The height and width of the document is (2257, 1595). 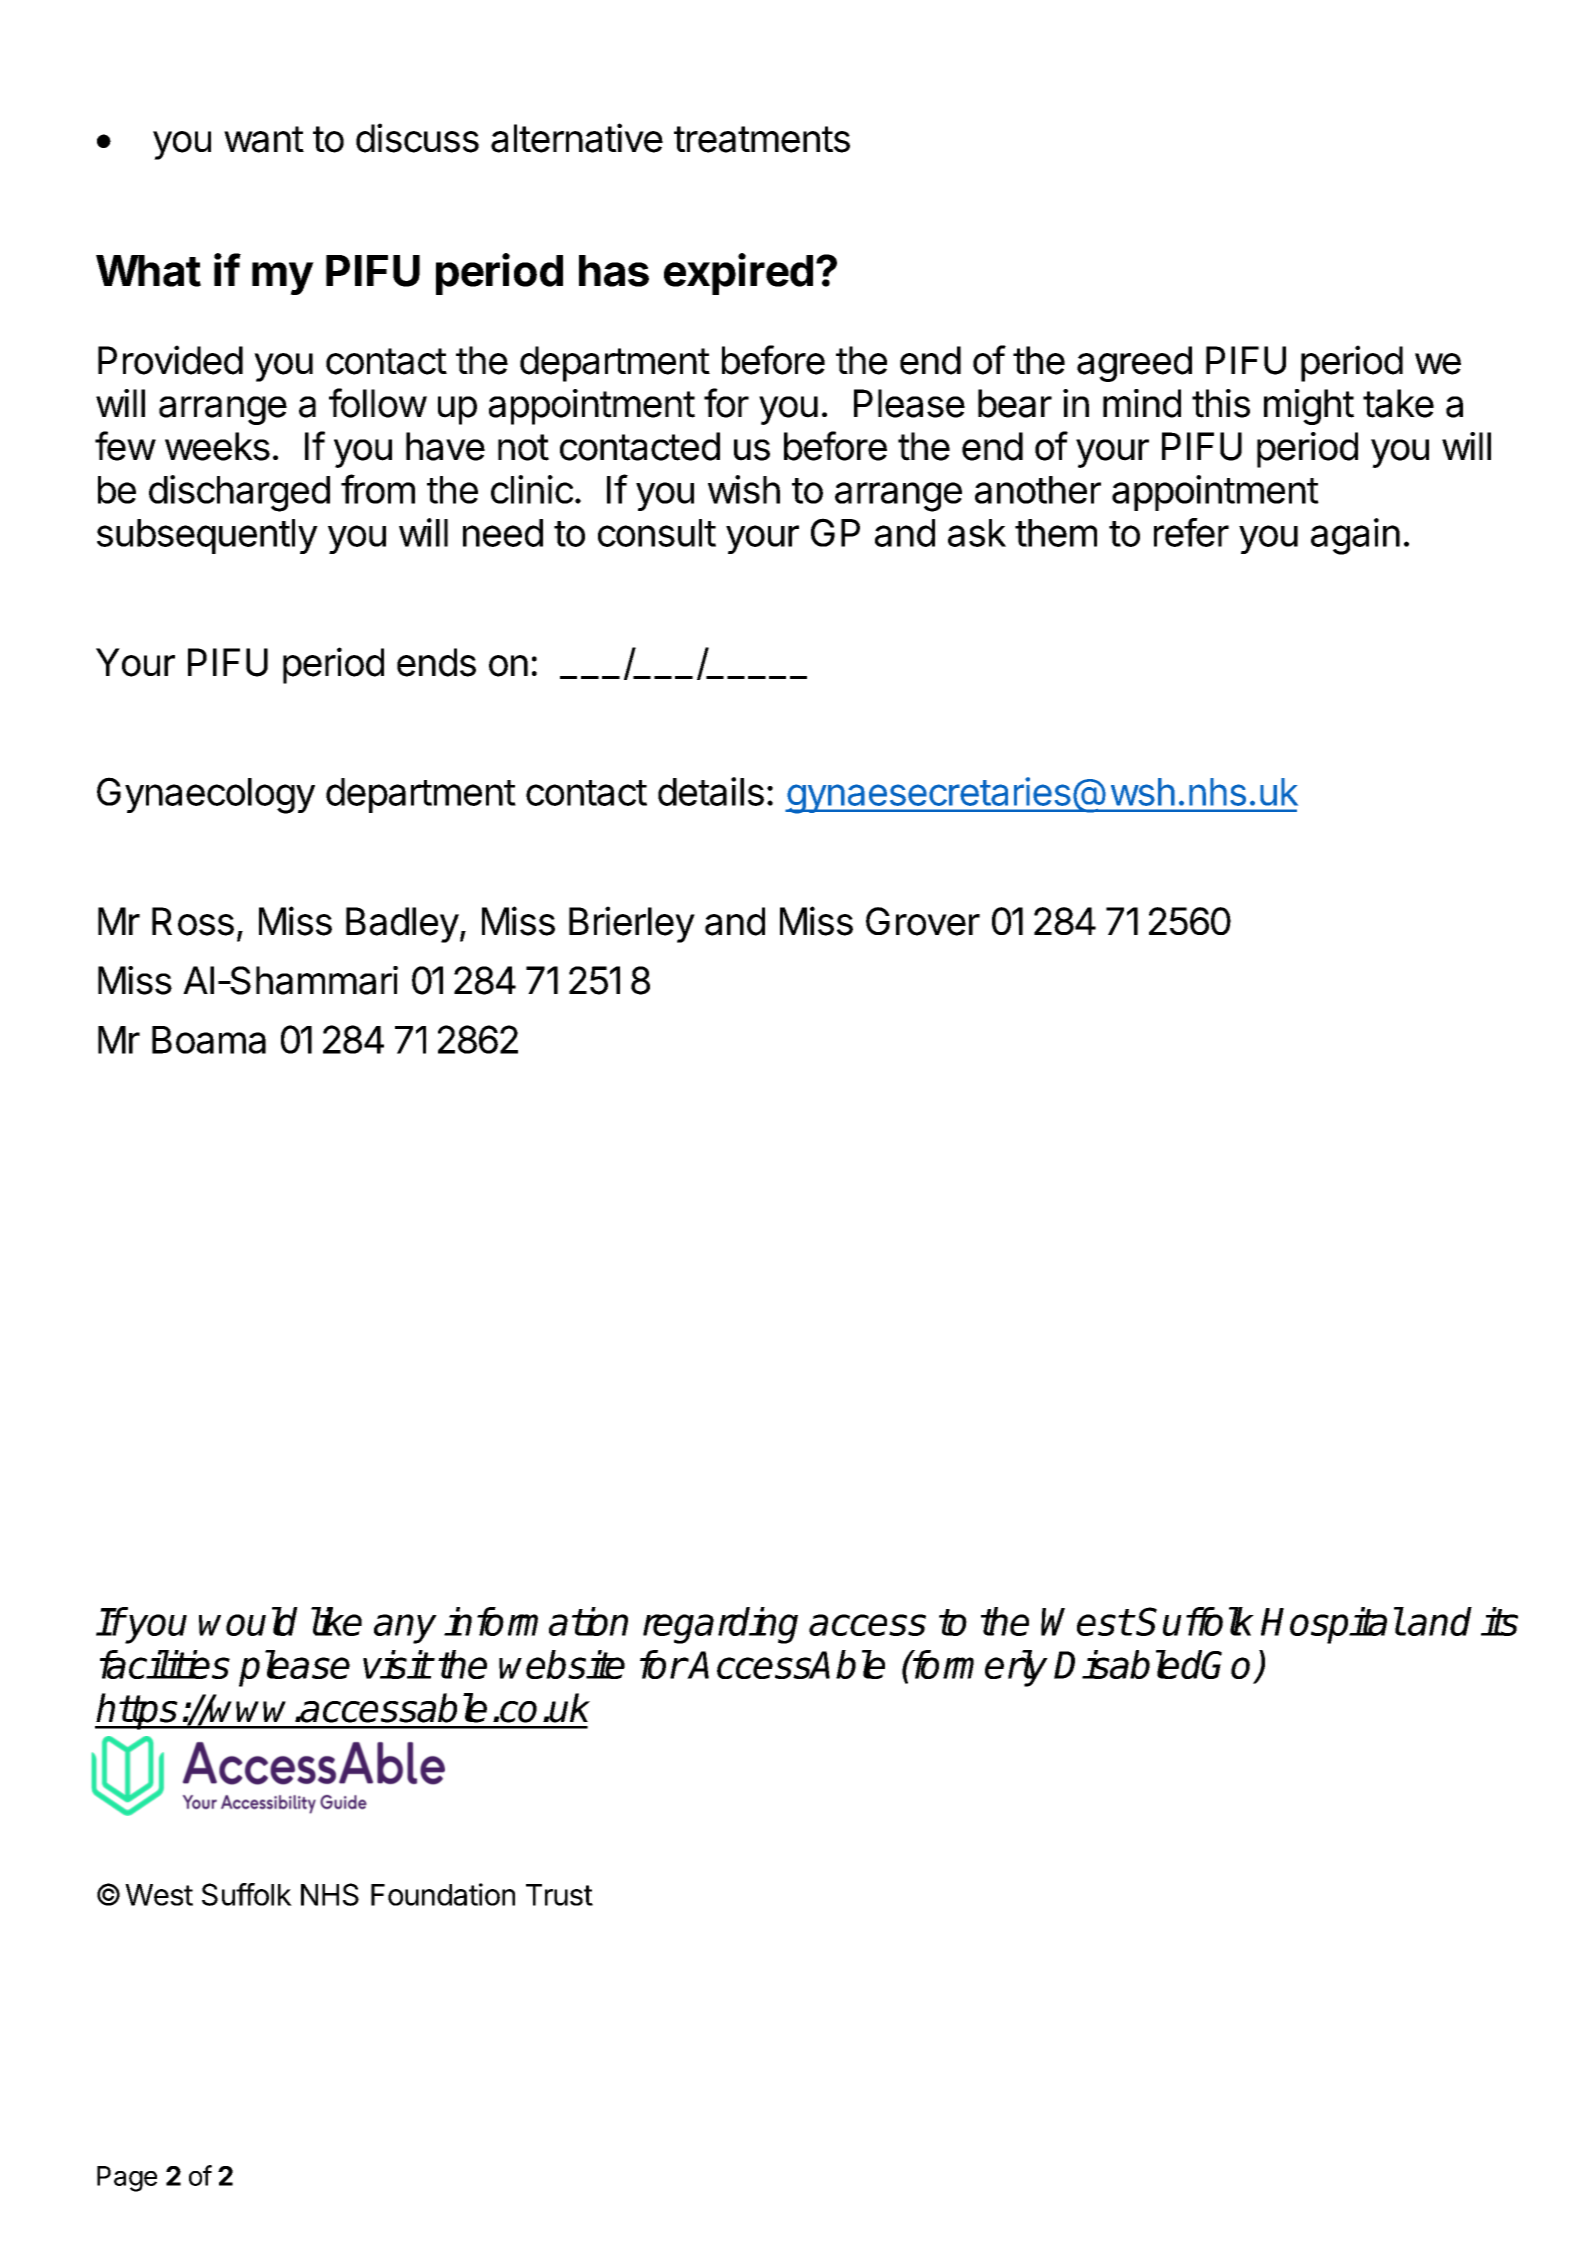 I want to click on Trust, so click(x=559, y=1895).
